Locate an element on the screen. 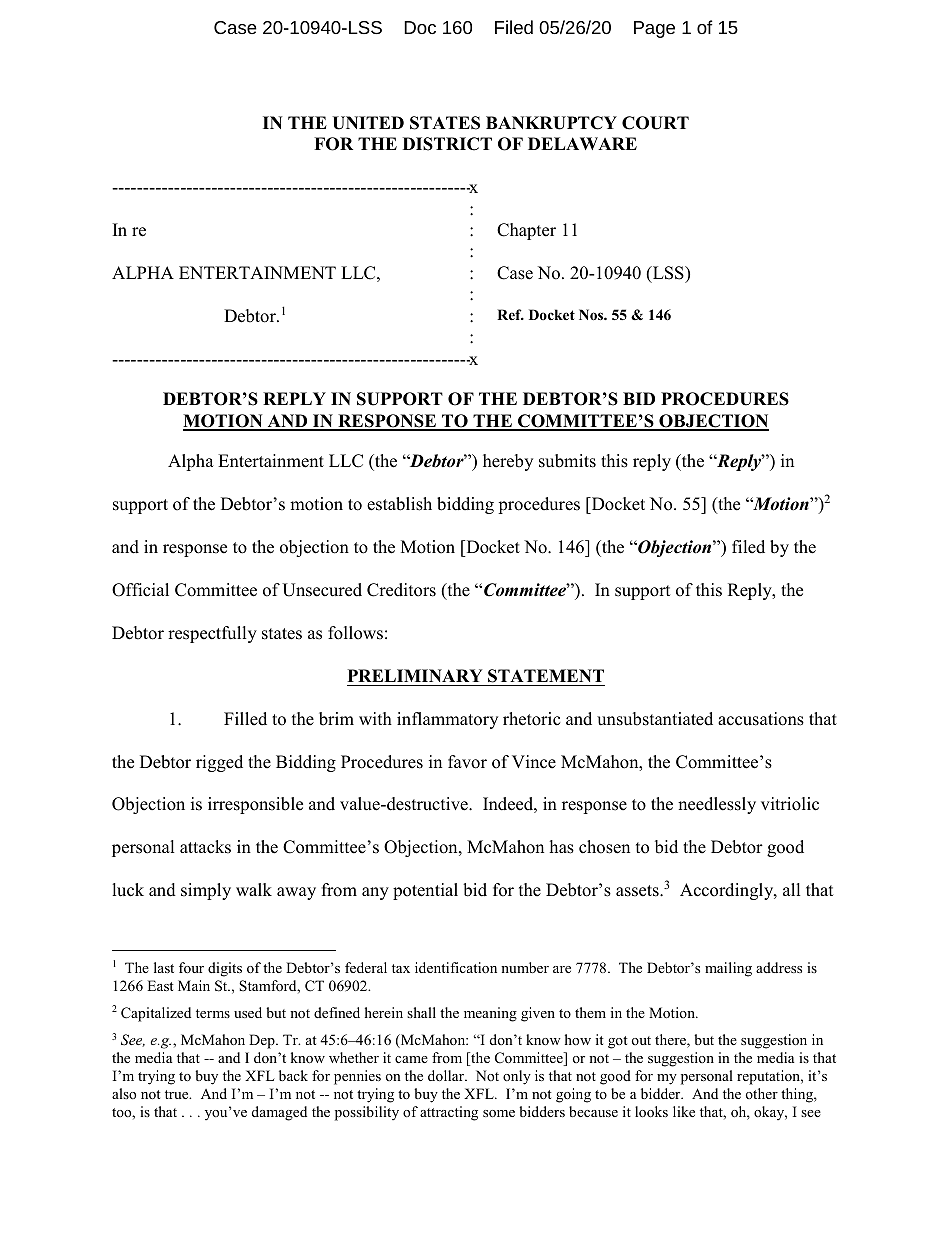 Image resolution: width=952 pixels, height=1233 pixels. Official is located at coordinates (140, 590).
